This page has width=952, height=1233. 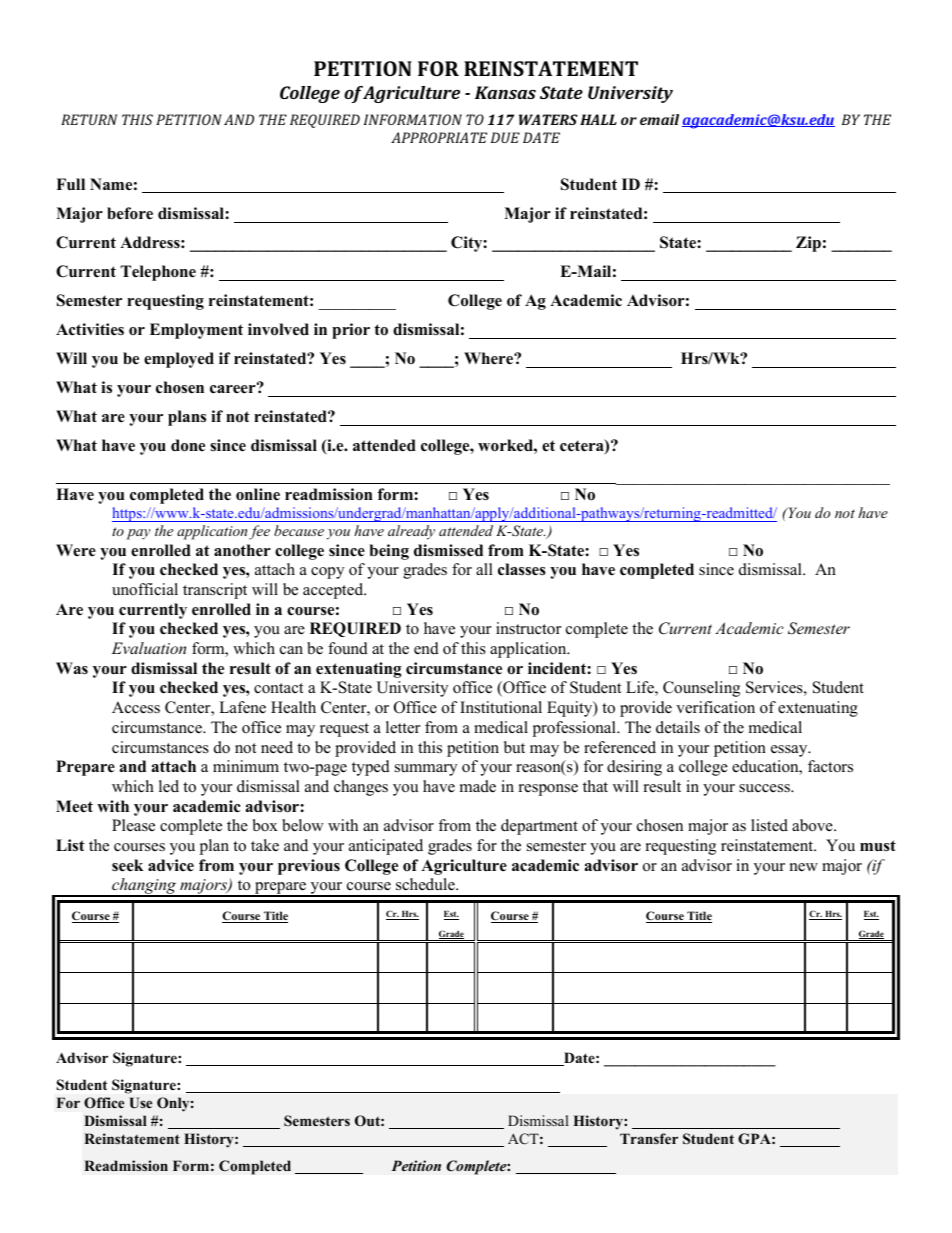 What do you see at coordinates (136, 707) in the page?
I see `Access` at bounding box center [136, 707].
